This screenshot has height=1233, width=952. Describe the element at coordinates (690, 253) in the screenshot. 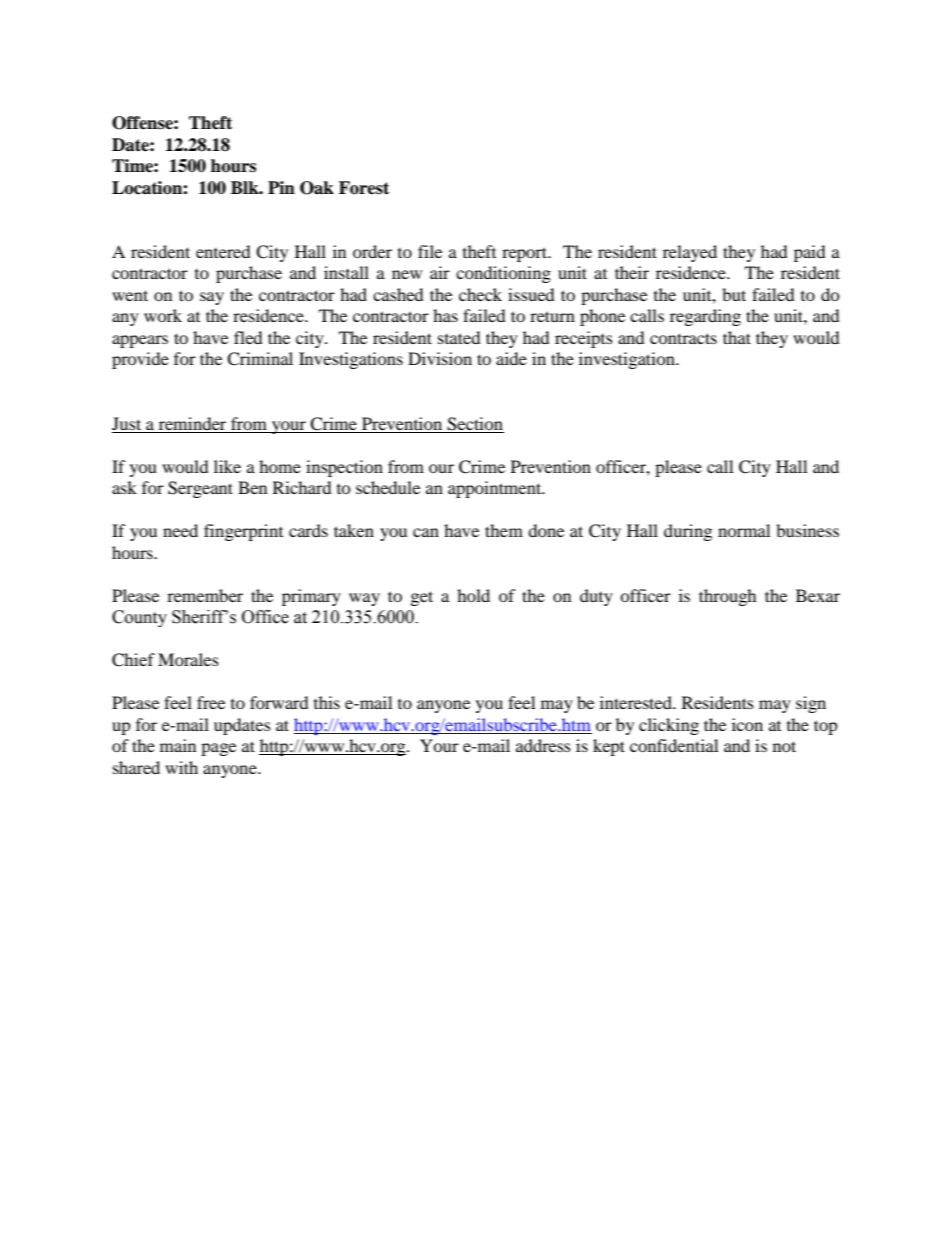

I see `relayed` at that location.
